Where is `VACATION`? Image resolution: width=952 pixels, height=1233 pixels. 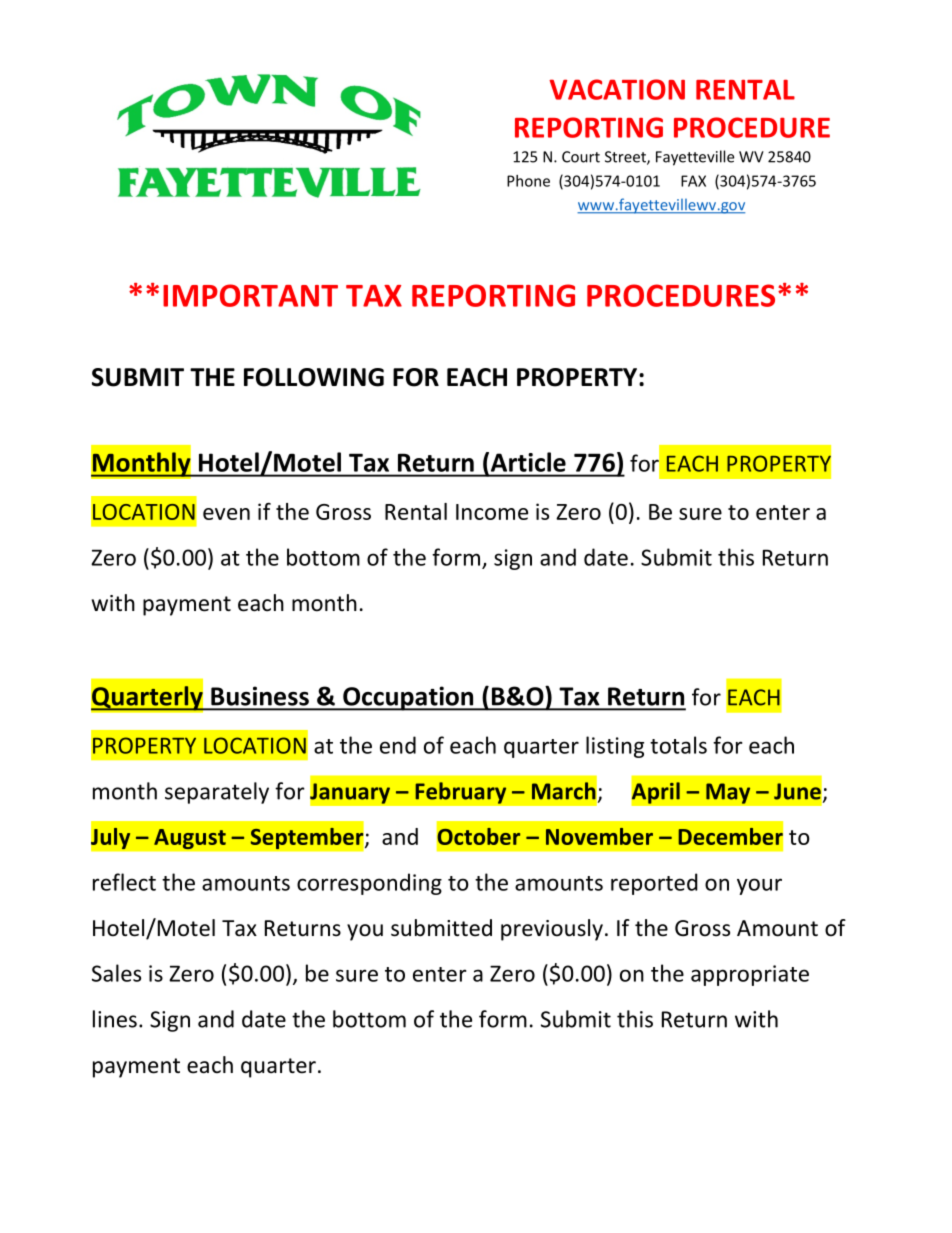
VACATION is located at coordinates (617, 89).
